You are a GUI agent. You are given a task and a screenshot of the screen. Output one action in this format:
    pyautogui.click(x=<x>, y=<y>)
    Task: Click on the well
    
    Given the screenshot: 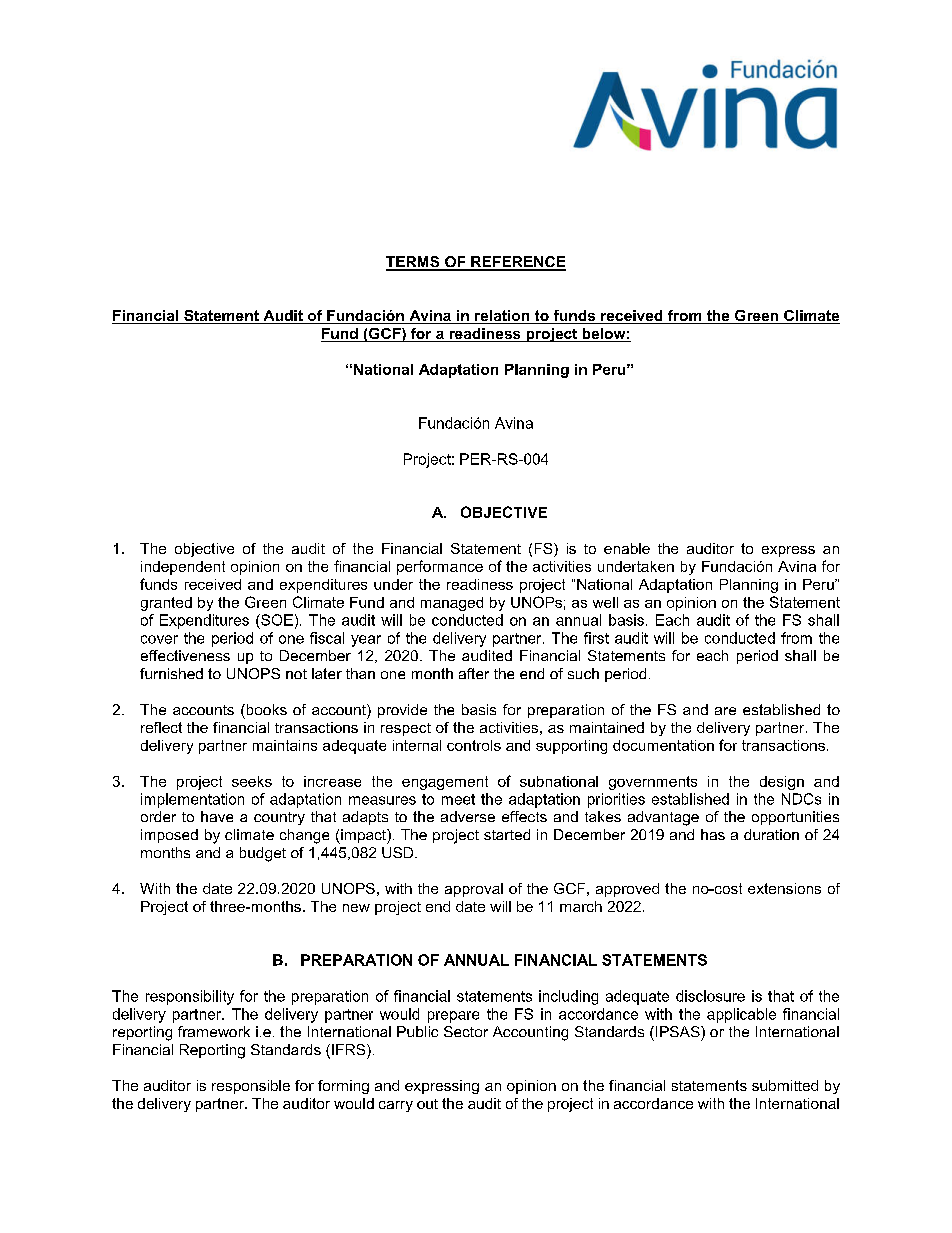 What is the action you would take?
    pyautogui.click(x=605, y=602)
